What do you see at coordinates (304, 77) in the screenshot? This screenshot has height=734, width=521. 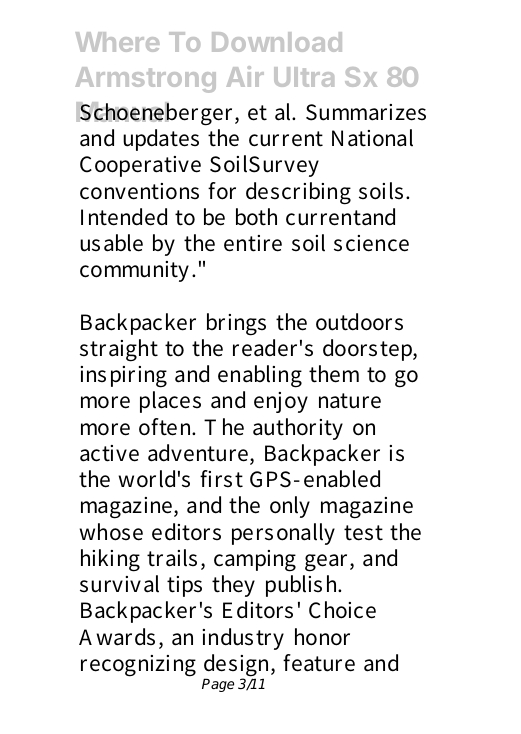 I see `Ultra` at bounding box center [304, 77].
